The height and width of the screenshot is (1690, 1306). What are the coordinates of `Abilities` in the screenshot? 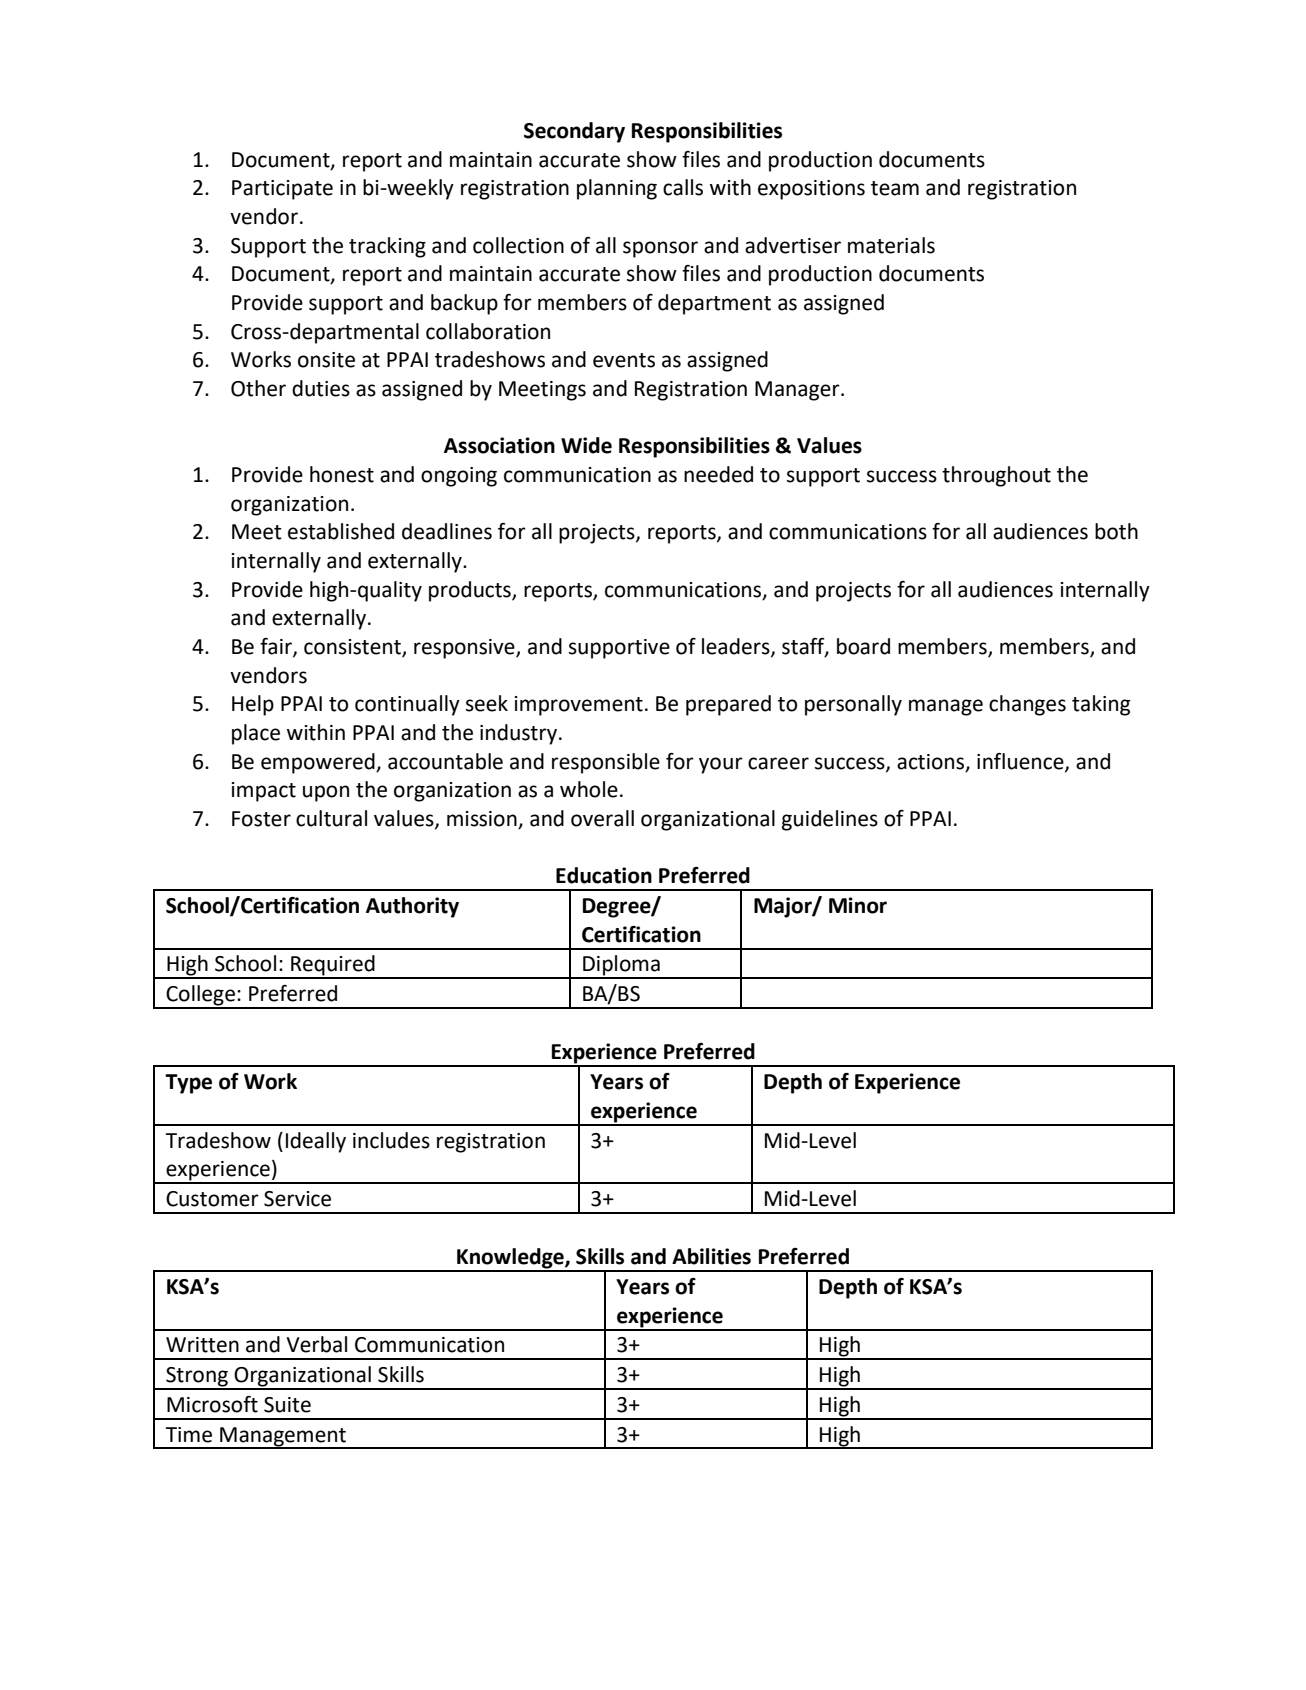 It's located at (711, 1256).
